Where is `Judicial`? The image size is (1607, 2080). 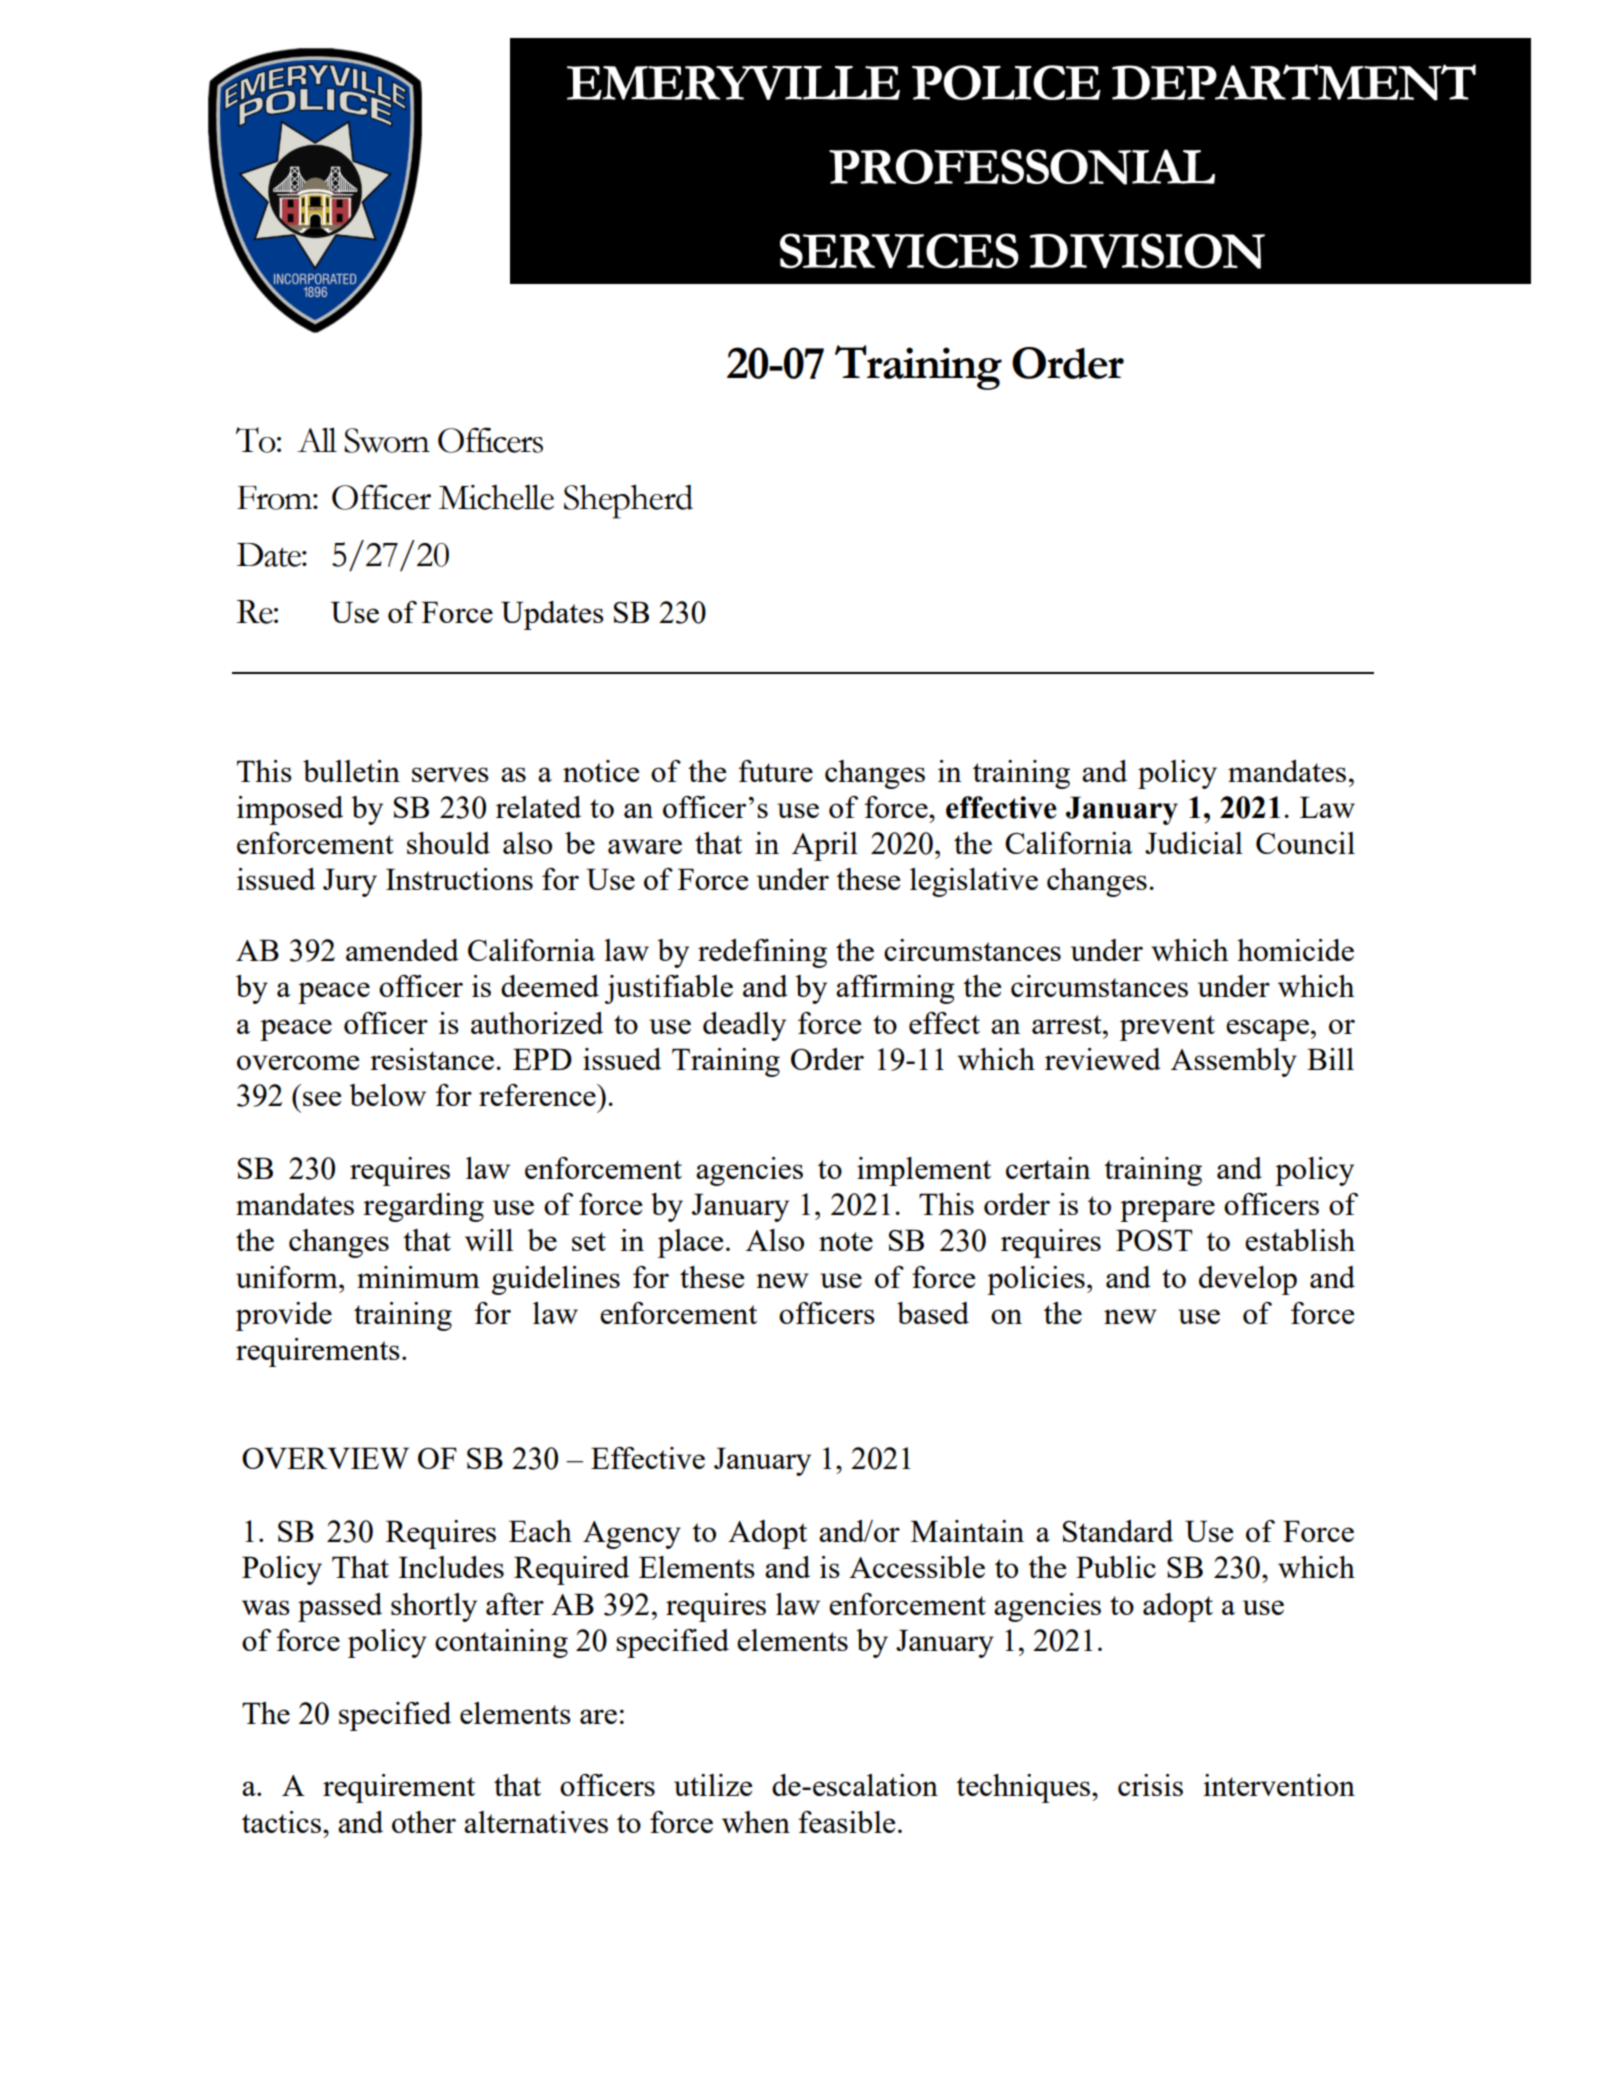
Judicial is located at coordinates (1194, 843).
